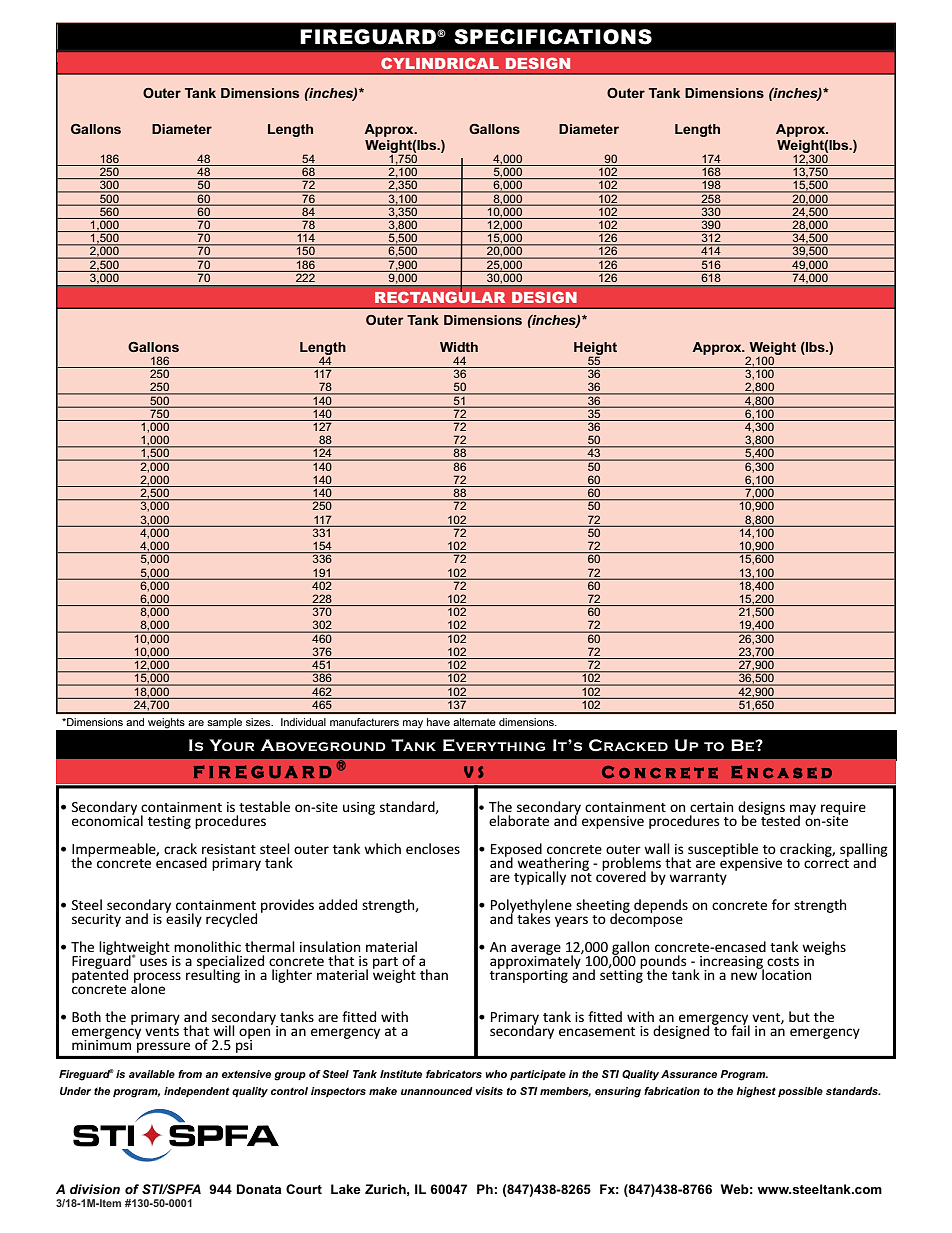 Image resolution: width=952 pixels, height=1233 pixels. I want to click on easily, so click(184, 919).
